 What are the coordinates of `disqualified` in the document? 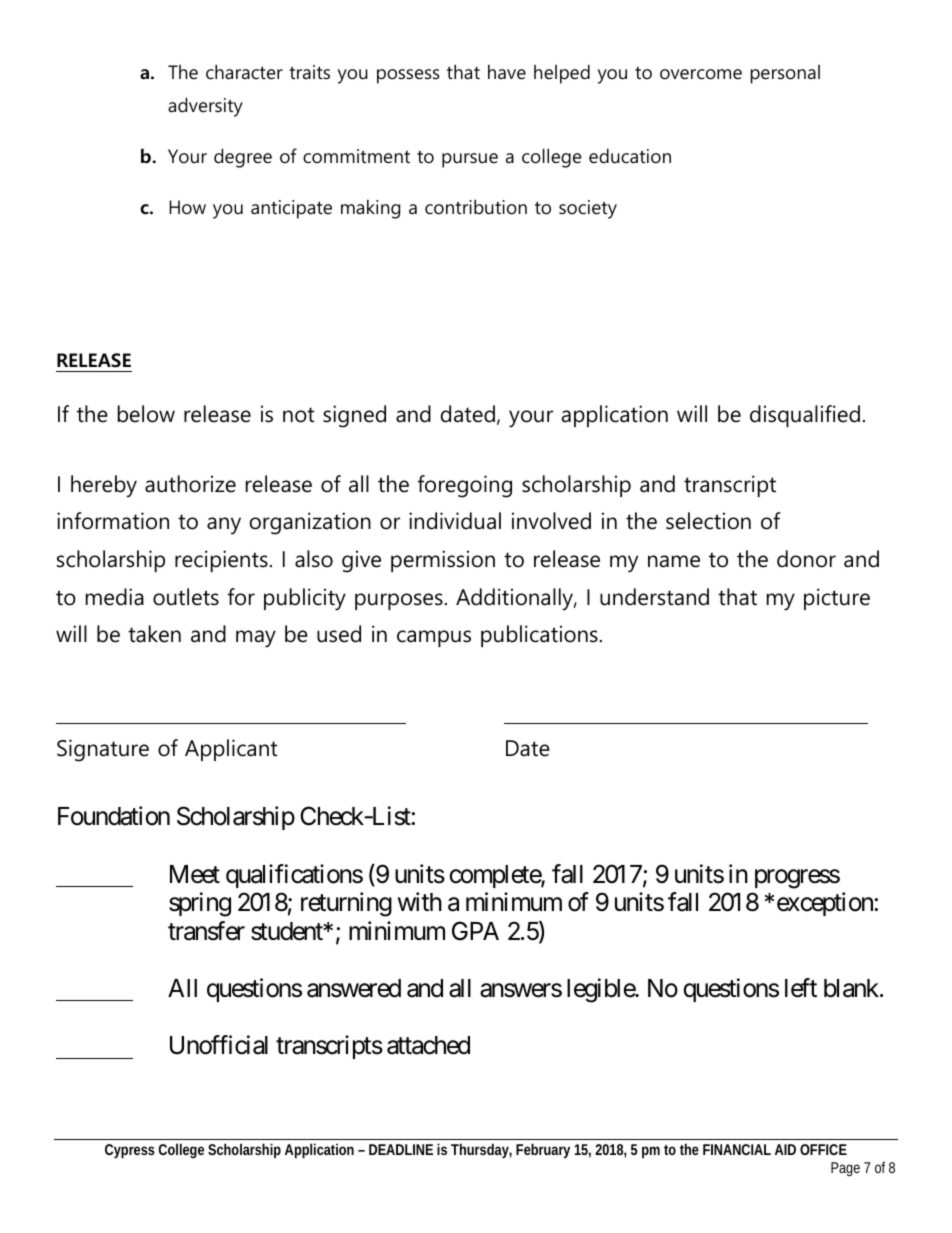 It's located at (805, 416).
